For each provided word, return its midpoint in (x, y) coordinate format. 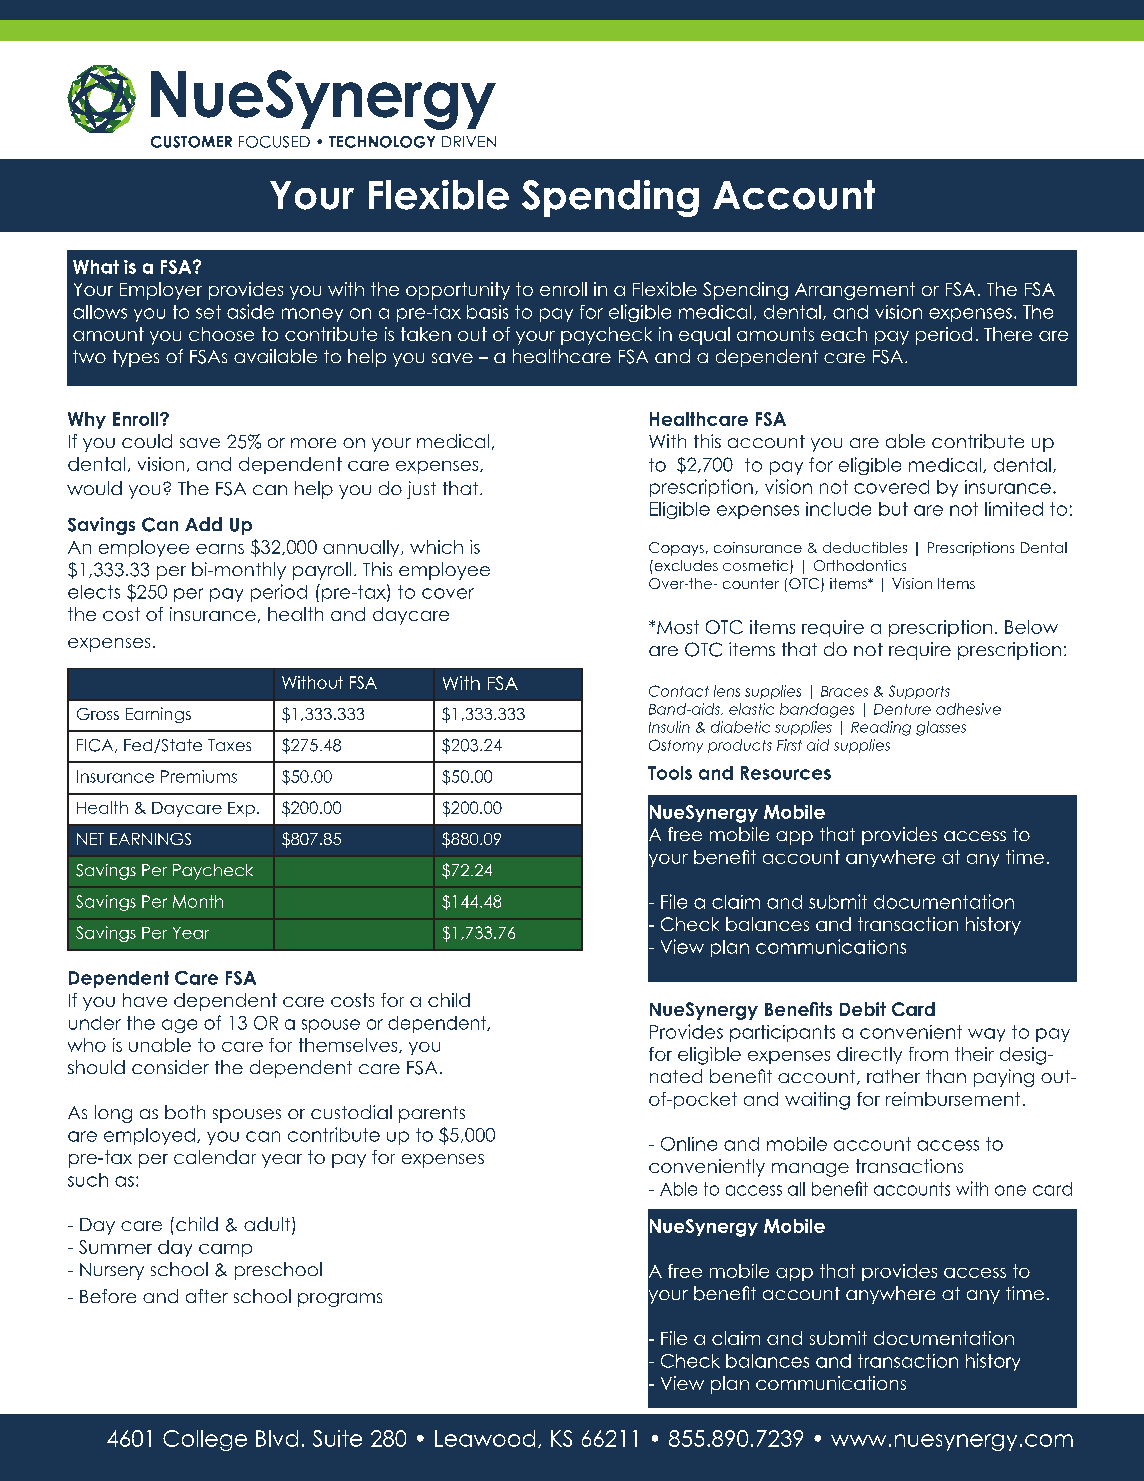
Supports (919, 692)
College (205, 1440)
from (928, 1054)
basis (487, 312)
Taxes (229, 745)
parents (432, 1114)
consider (170, 1067)
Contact (679, 691)
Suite (337, 1438)
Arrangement (855, 291)
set (208, 312)
